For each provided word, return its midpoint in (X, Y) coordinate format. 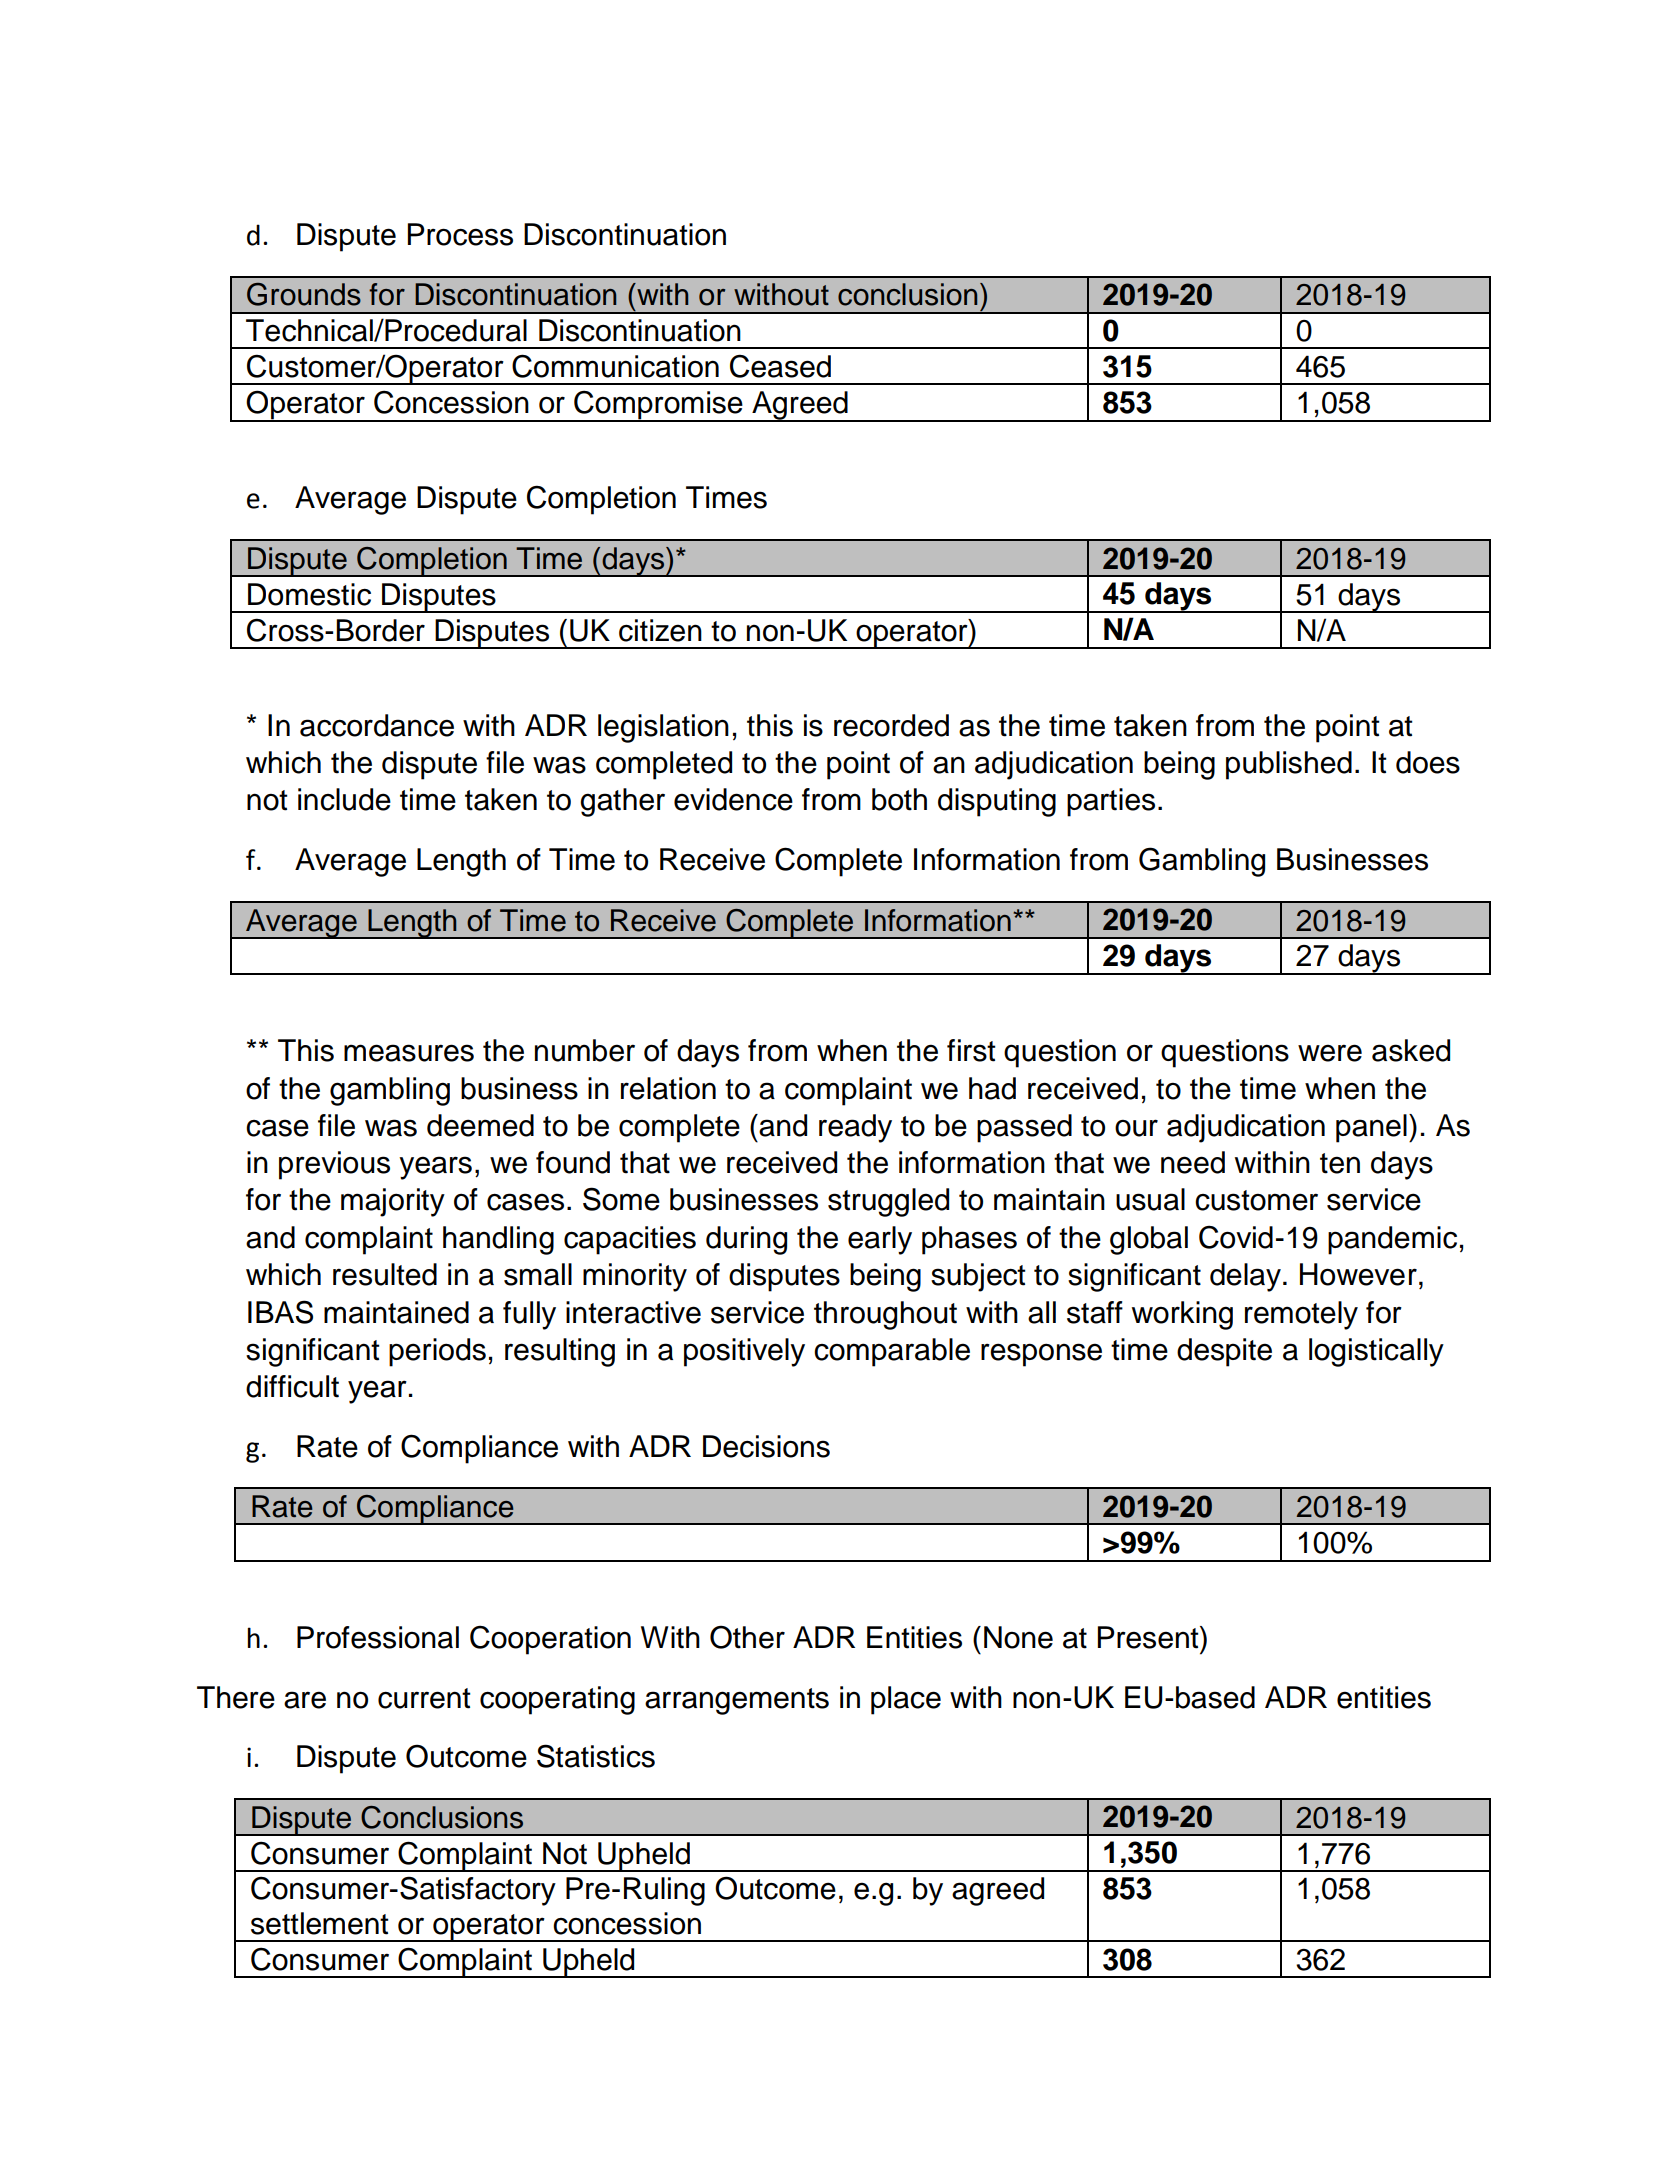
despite (1224, 1352)
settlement (320, 1923)
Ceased (780, 366)
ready (855, 1128)
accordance (377, 725)
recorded (891, 725)
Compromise (658, 406)
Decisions (766, 1446)
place (906, 1700)
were (1330, 1053)
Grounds (304, 294)
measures (409, 1053)
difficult (292, 1386)
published (1289, 765)
